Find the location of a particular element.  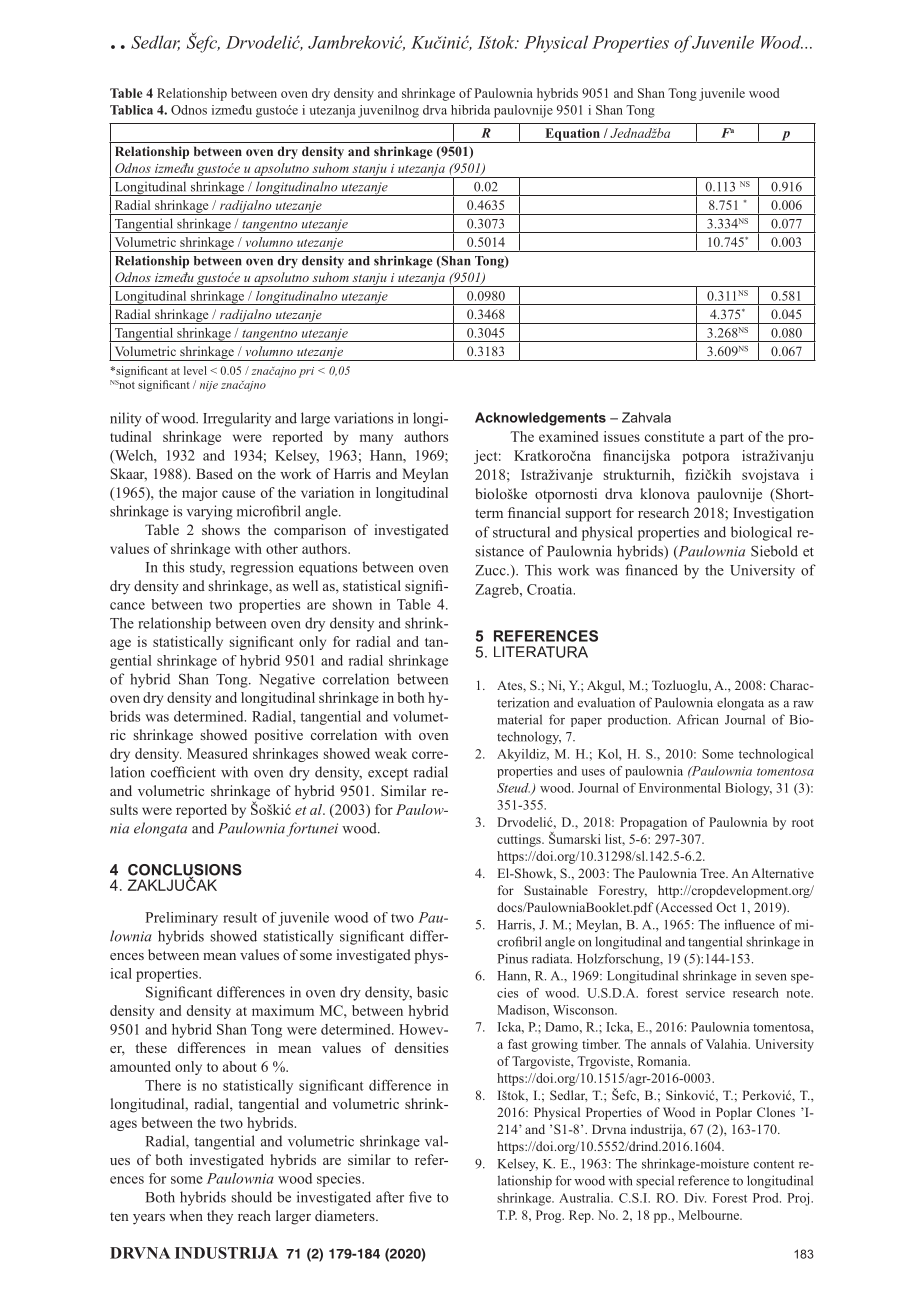

cuttings is located at coordinates (520, 840).
